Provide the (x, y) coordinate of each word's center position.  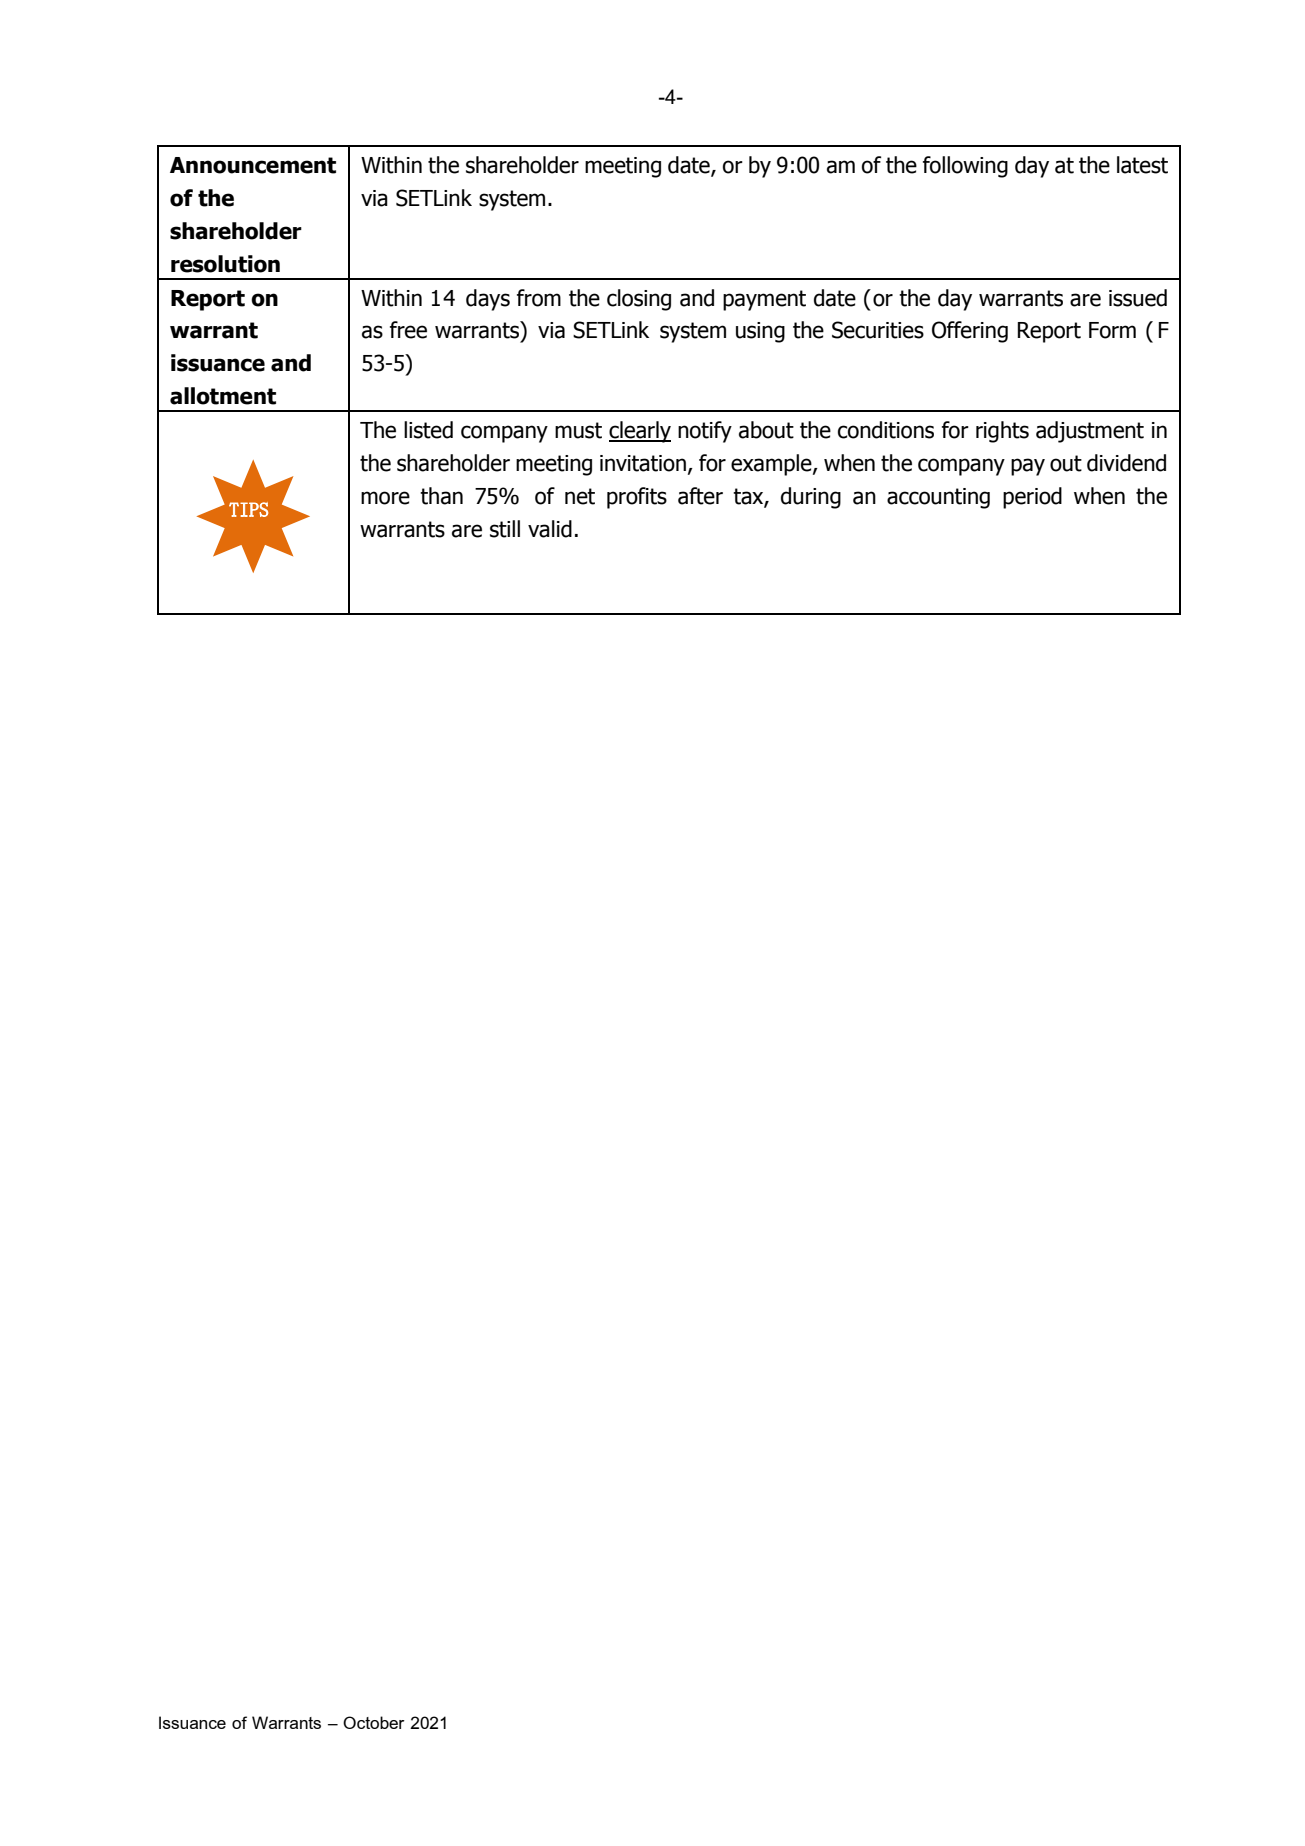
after (700, 496)
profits (637, 498)
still (505, 529)
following (965, 167)
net (580, 496)
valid (550, 529)
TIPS (248, 509)
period (1032, 498)
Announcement (253, 165)
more (385, 498)
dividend (1126, 463)
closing (639, 300)
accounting (938, 498)
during (811, 498)
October (374, 1722)
